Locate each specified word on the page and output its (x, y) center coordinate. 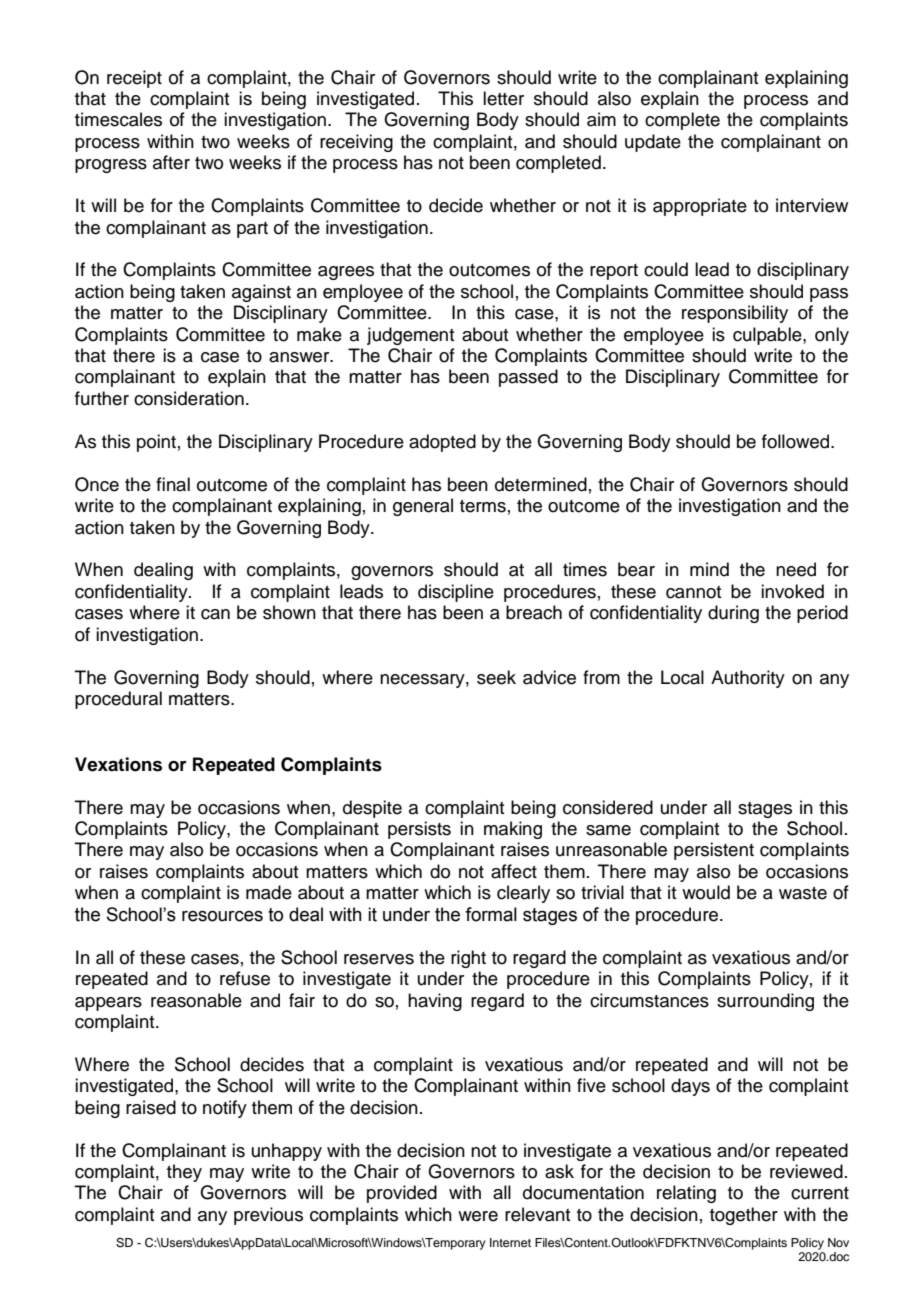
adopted (442, 443)
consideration (189, 398)
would (706, 892)
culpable (768, 336)
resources (222, 916)
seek (496, 677)
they (184, 1173)
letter (503, 98)
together (744, 1216)
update (653, 143)
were (478, 1216)
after (171, 162)
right (468, 959)
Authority (748, 679)
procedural (118, 700)
